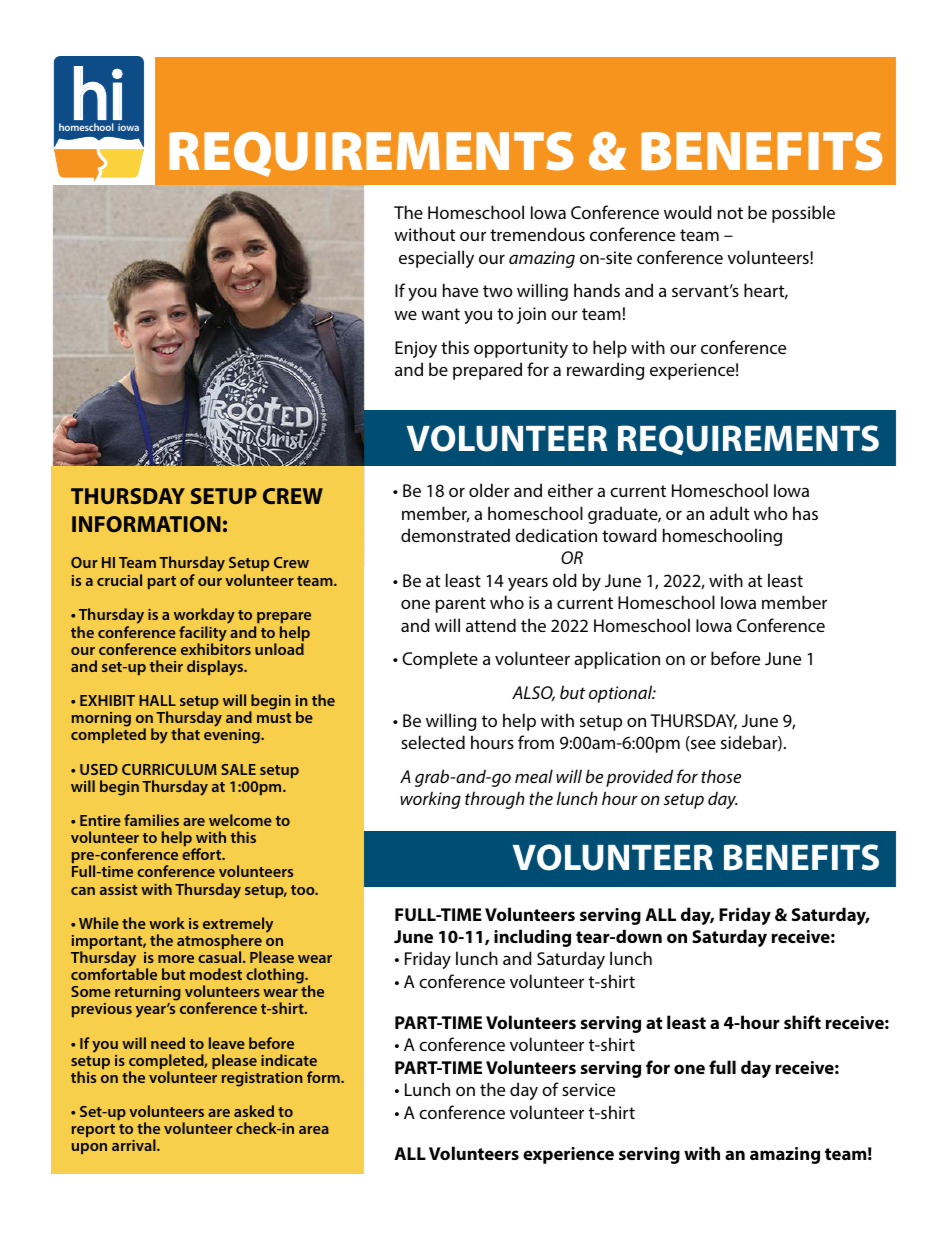 The image size is (952, 1233). Describe the element at coordinates (436, 259) in the screenshot. I see `especially` at that location.
